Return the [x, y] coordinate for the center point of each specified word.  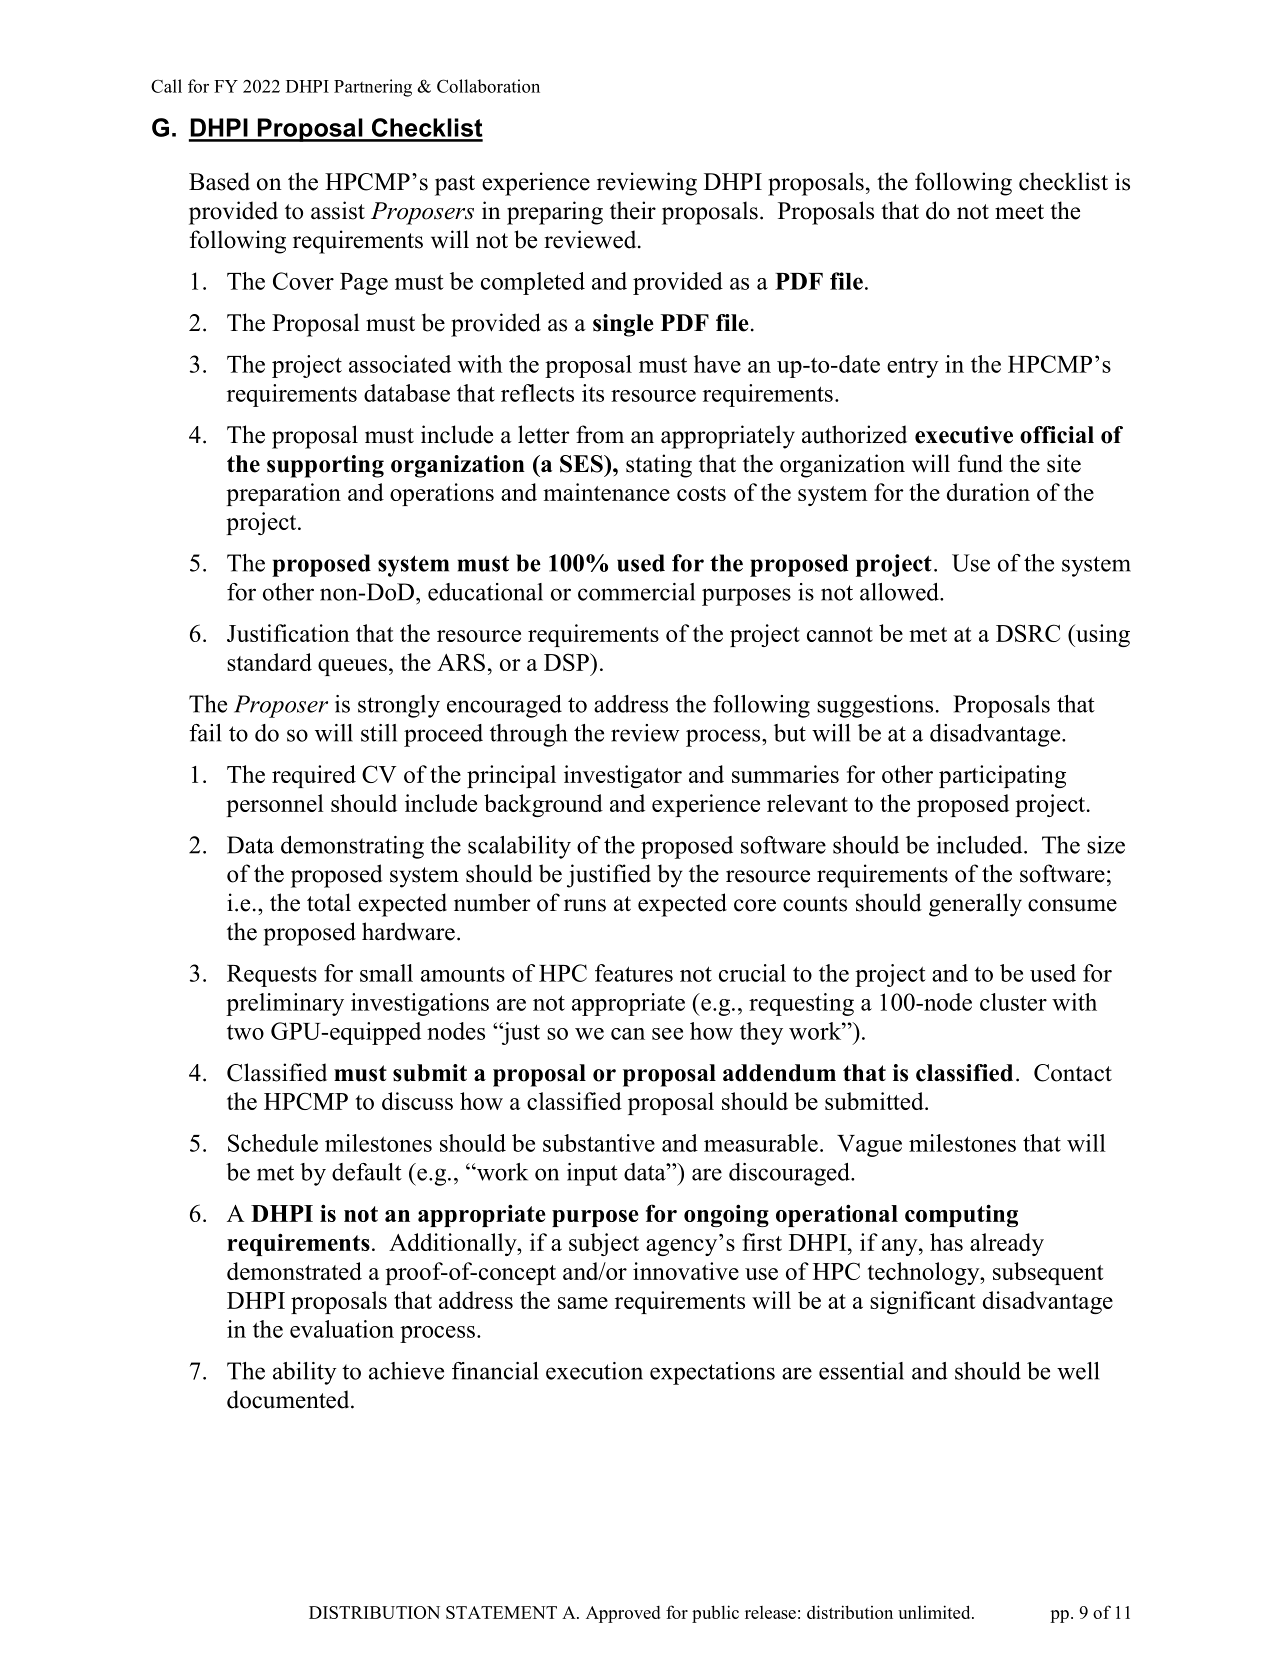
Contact [1073, 1073]
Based [219, 181]
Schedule [273, 1143]
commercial [636, 592]
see [667, 1034]
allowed [900, 592]
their [633, 210]
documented [289, 1399]
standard [269, 662]
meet [1019, 212]
